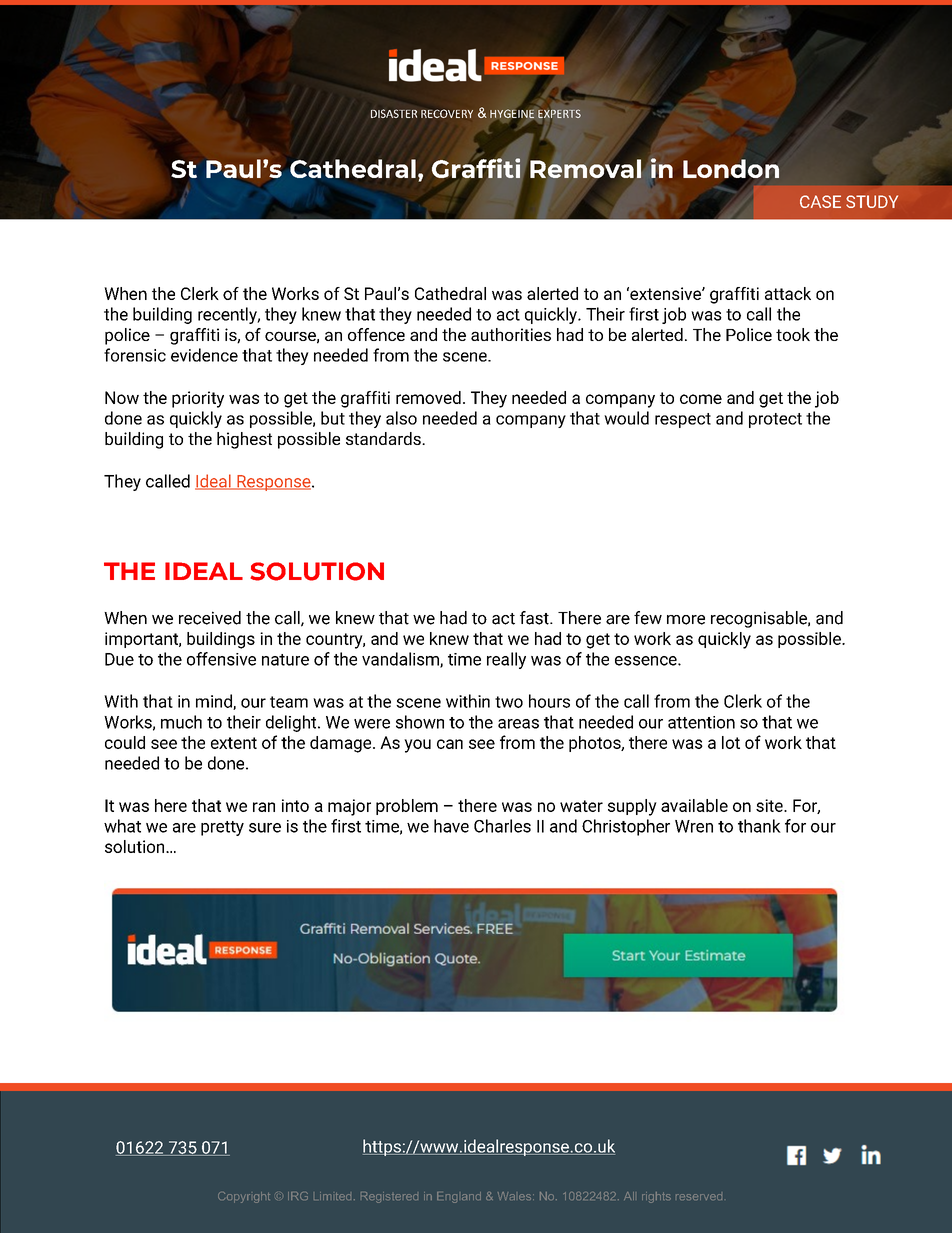 Image resolution: width=952 pixels, height=1233 pixels. Describe the element at coordinates (686, 620) in the image. I see `more` at that location.
